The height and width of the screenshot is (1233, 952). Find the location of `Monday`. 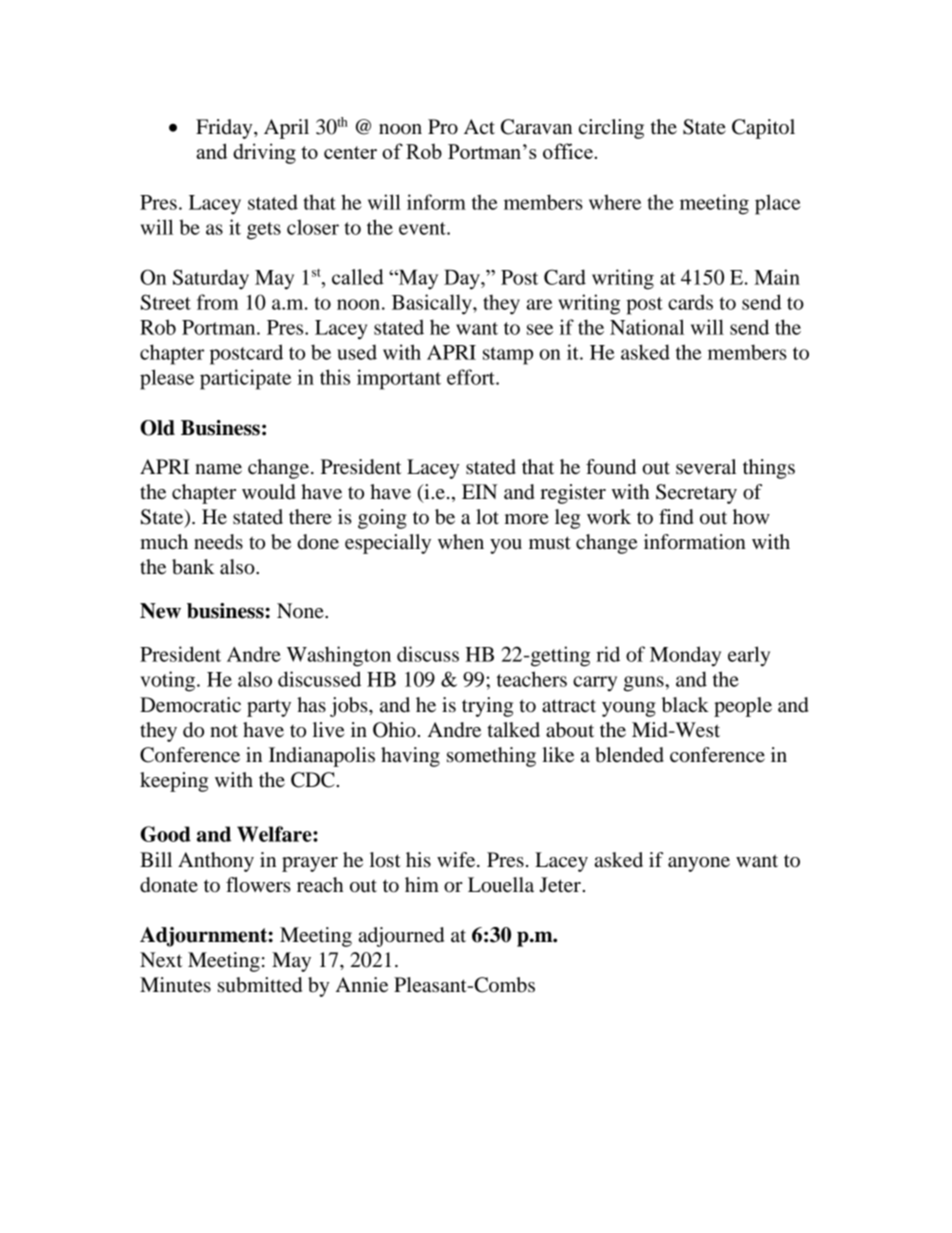

Monday is located at coordinates (685, 656).
